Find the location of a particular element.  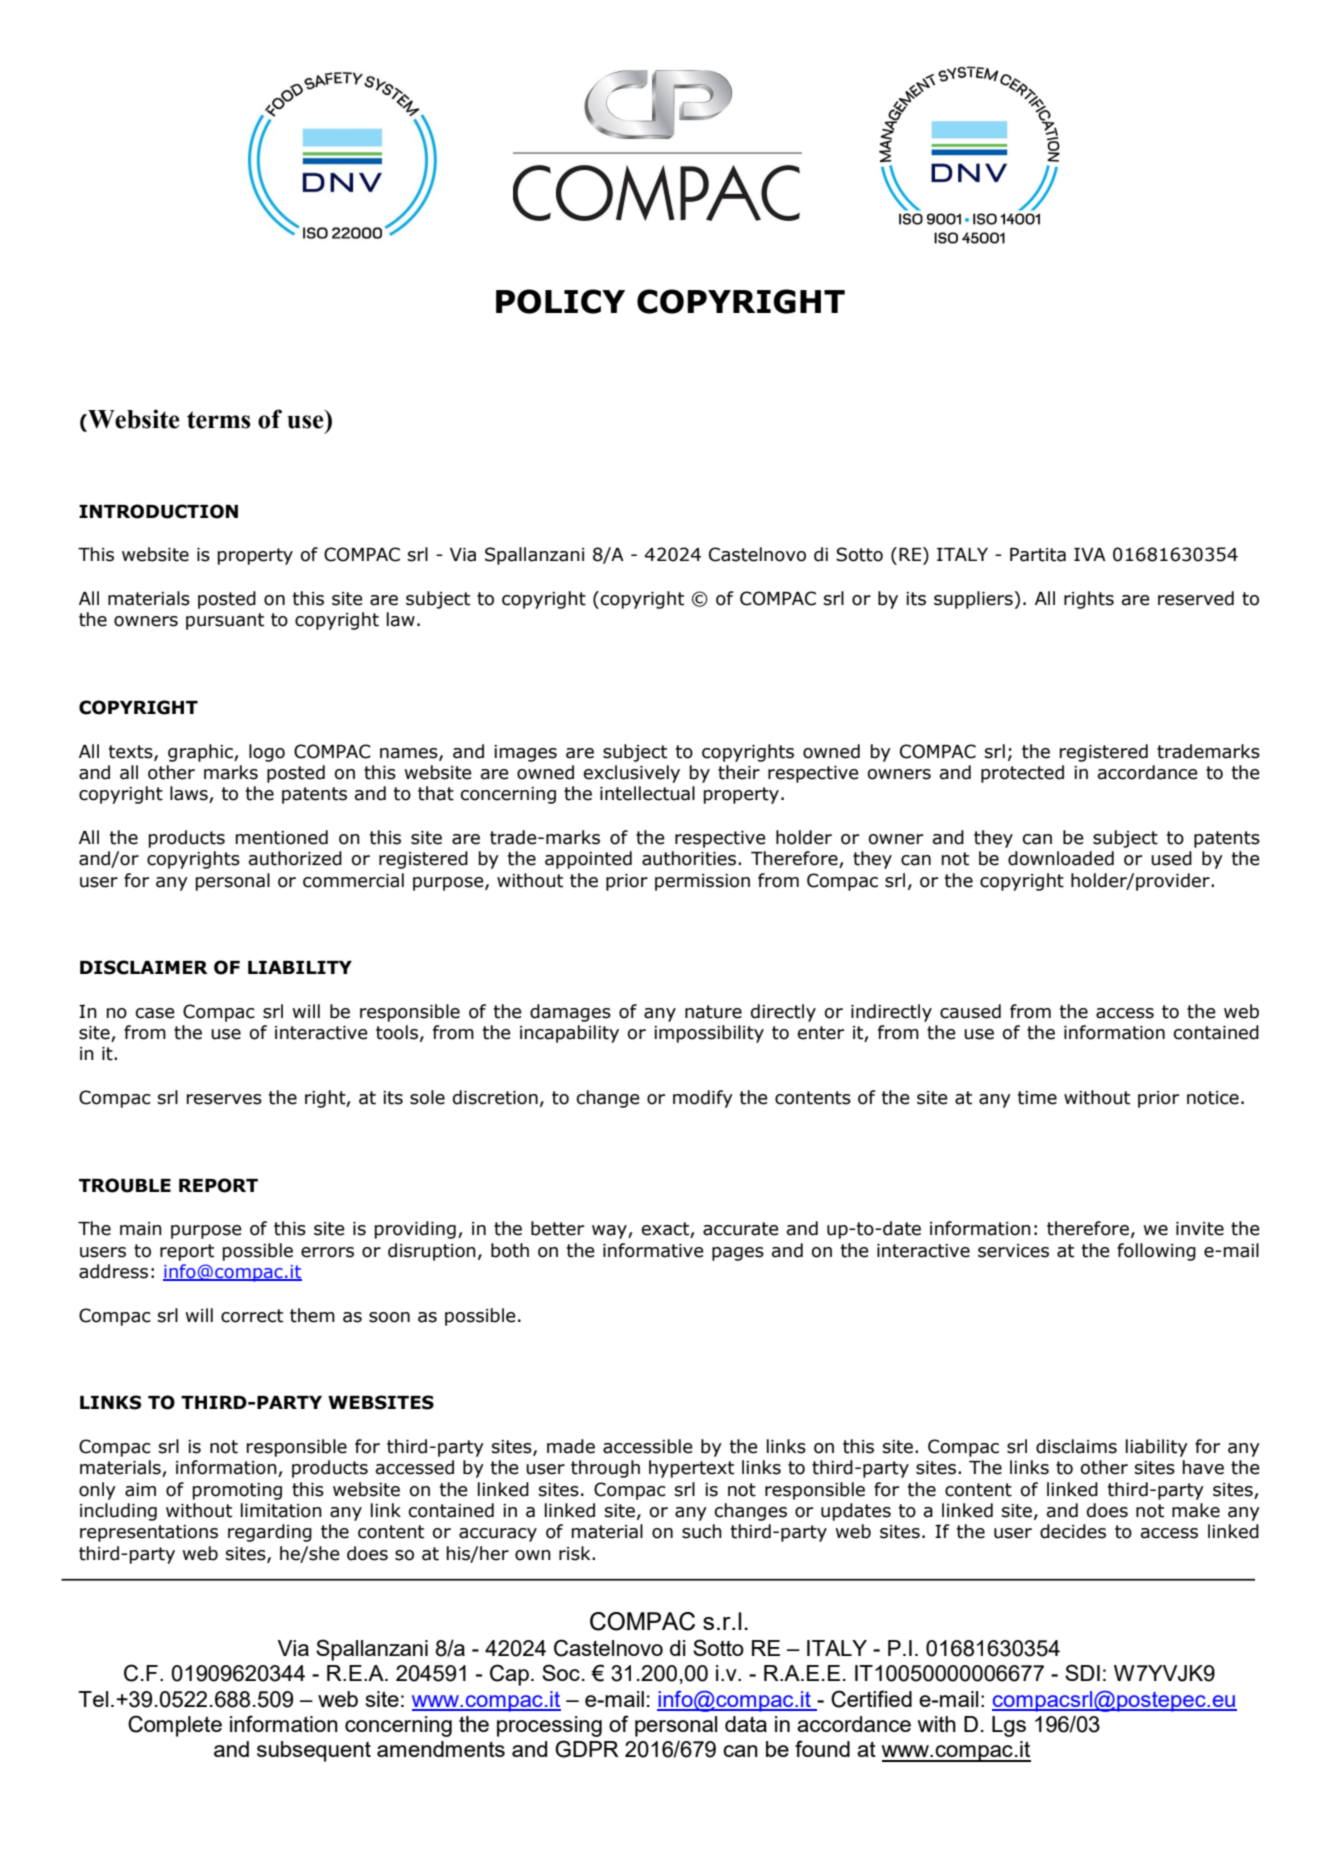

way is located at coordinates (610, 1232).
